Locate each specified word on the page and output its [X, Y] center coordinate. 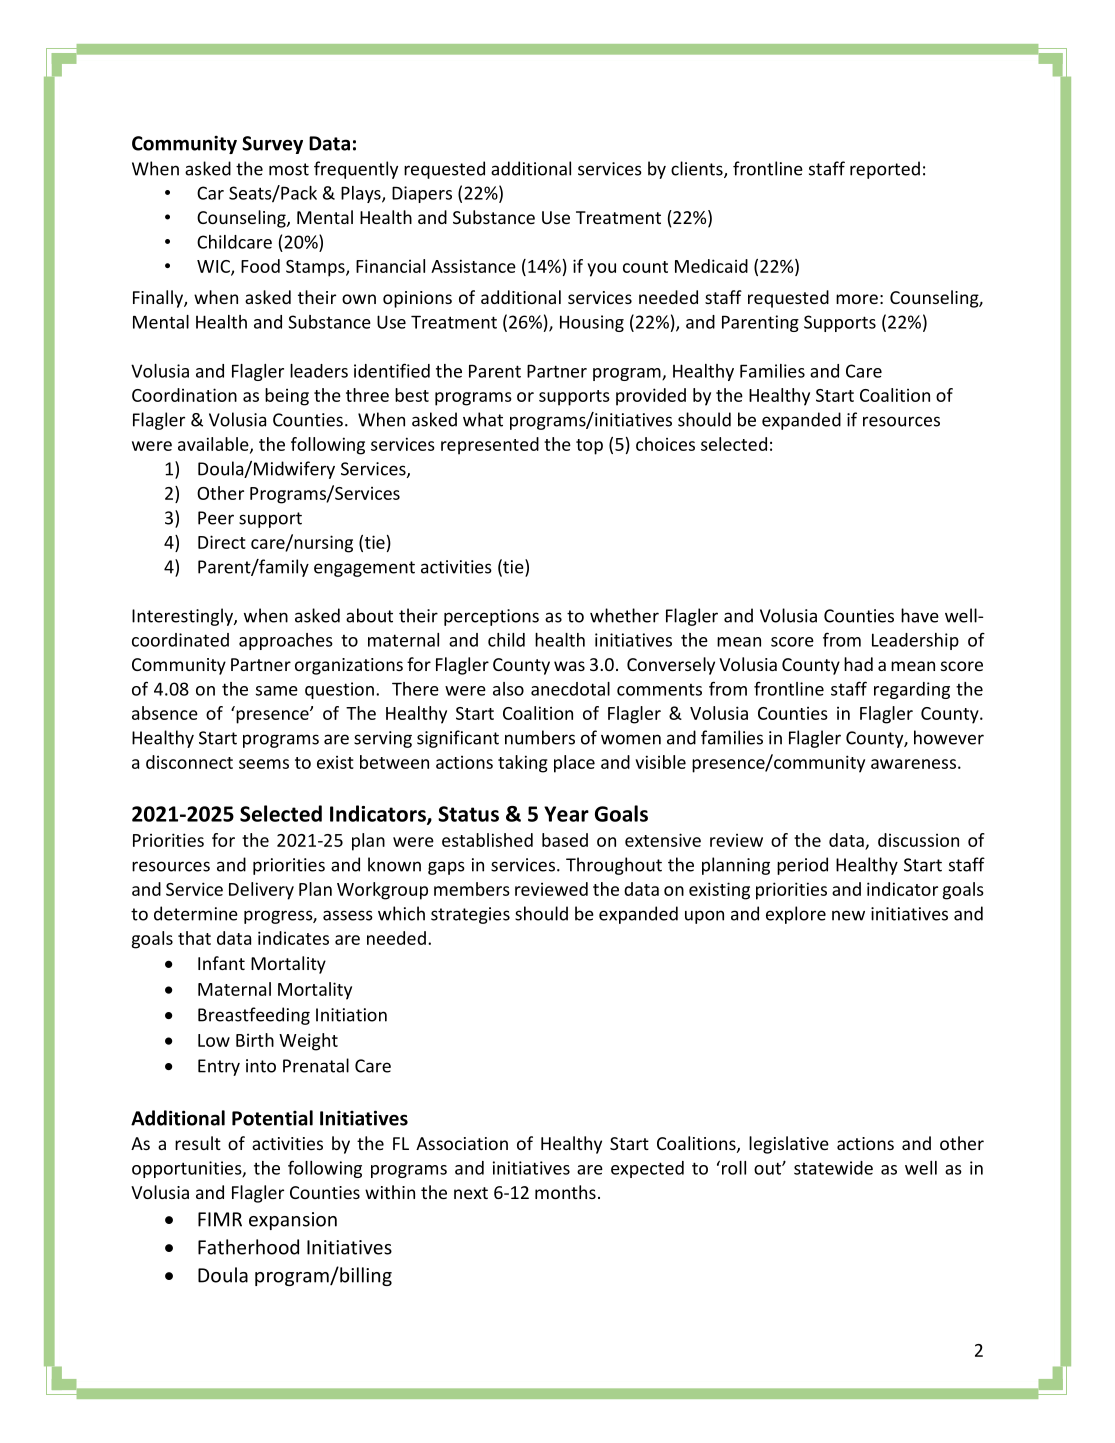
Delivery [261, 891]
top [589, 447]
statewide [833, 1168]
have [920, 615]
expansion [293, 1221]
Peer [216, 518]
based [565, 840]
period [802, 866]
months [565, 1192]
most [289, 169]
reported [885, 170]
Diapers [422, 194]
